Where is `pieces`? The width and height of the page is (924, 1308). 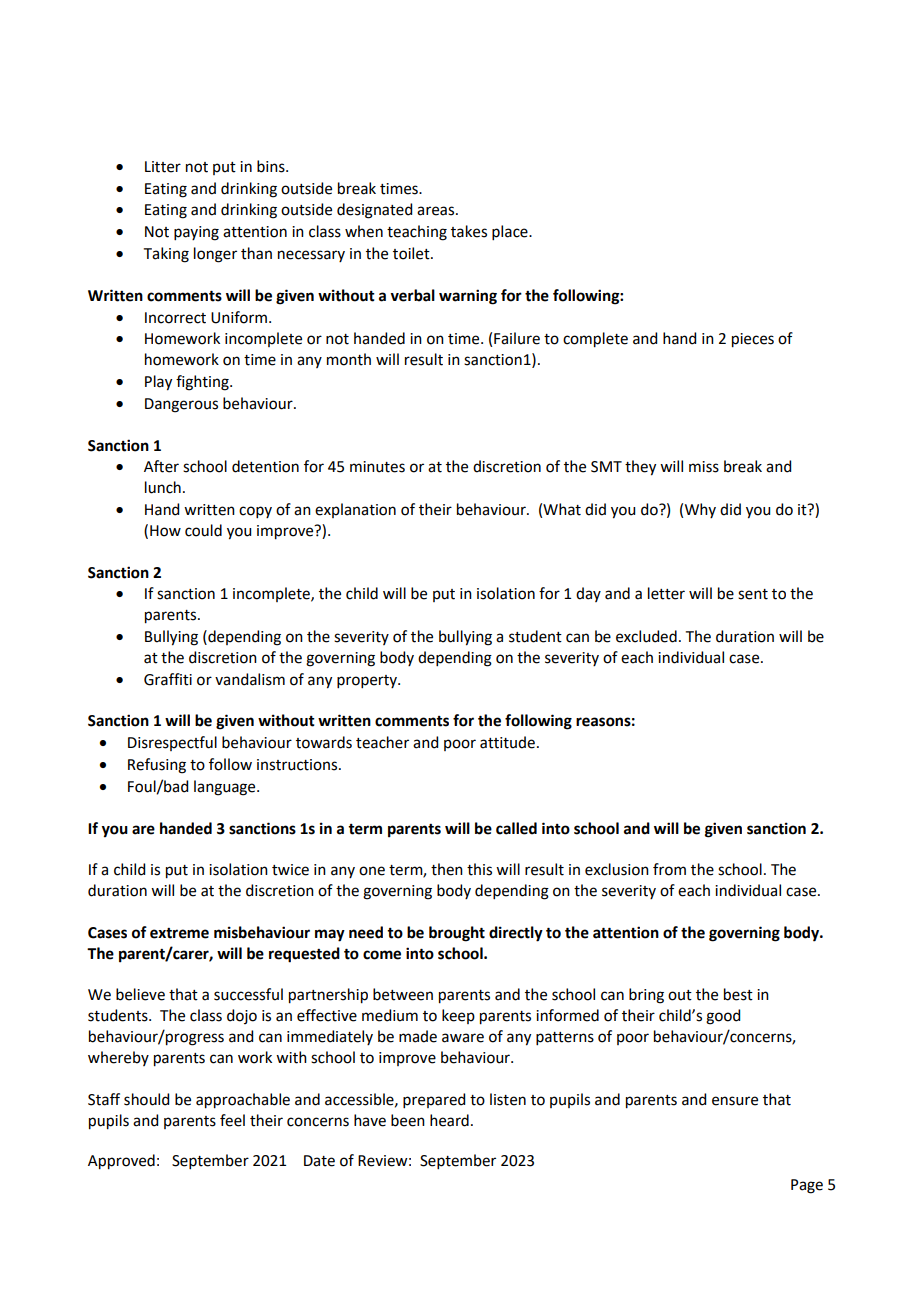
pieces is located at coordinates (753, 340).
